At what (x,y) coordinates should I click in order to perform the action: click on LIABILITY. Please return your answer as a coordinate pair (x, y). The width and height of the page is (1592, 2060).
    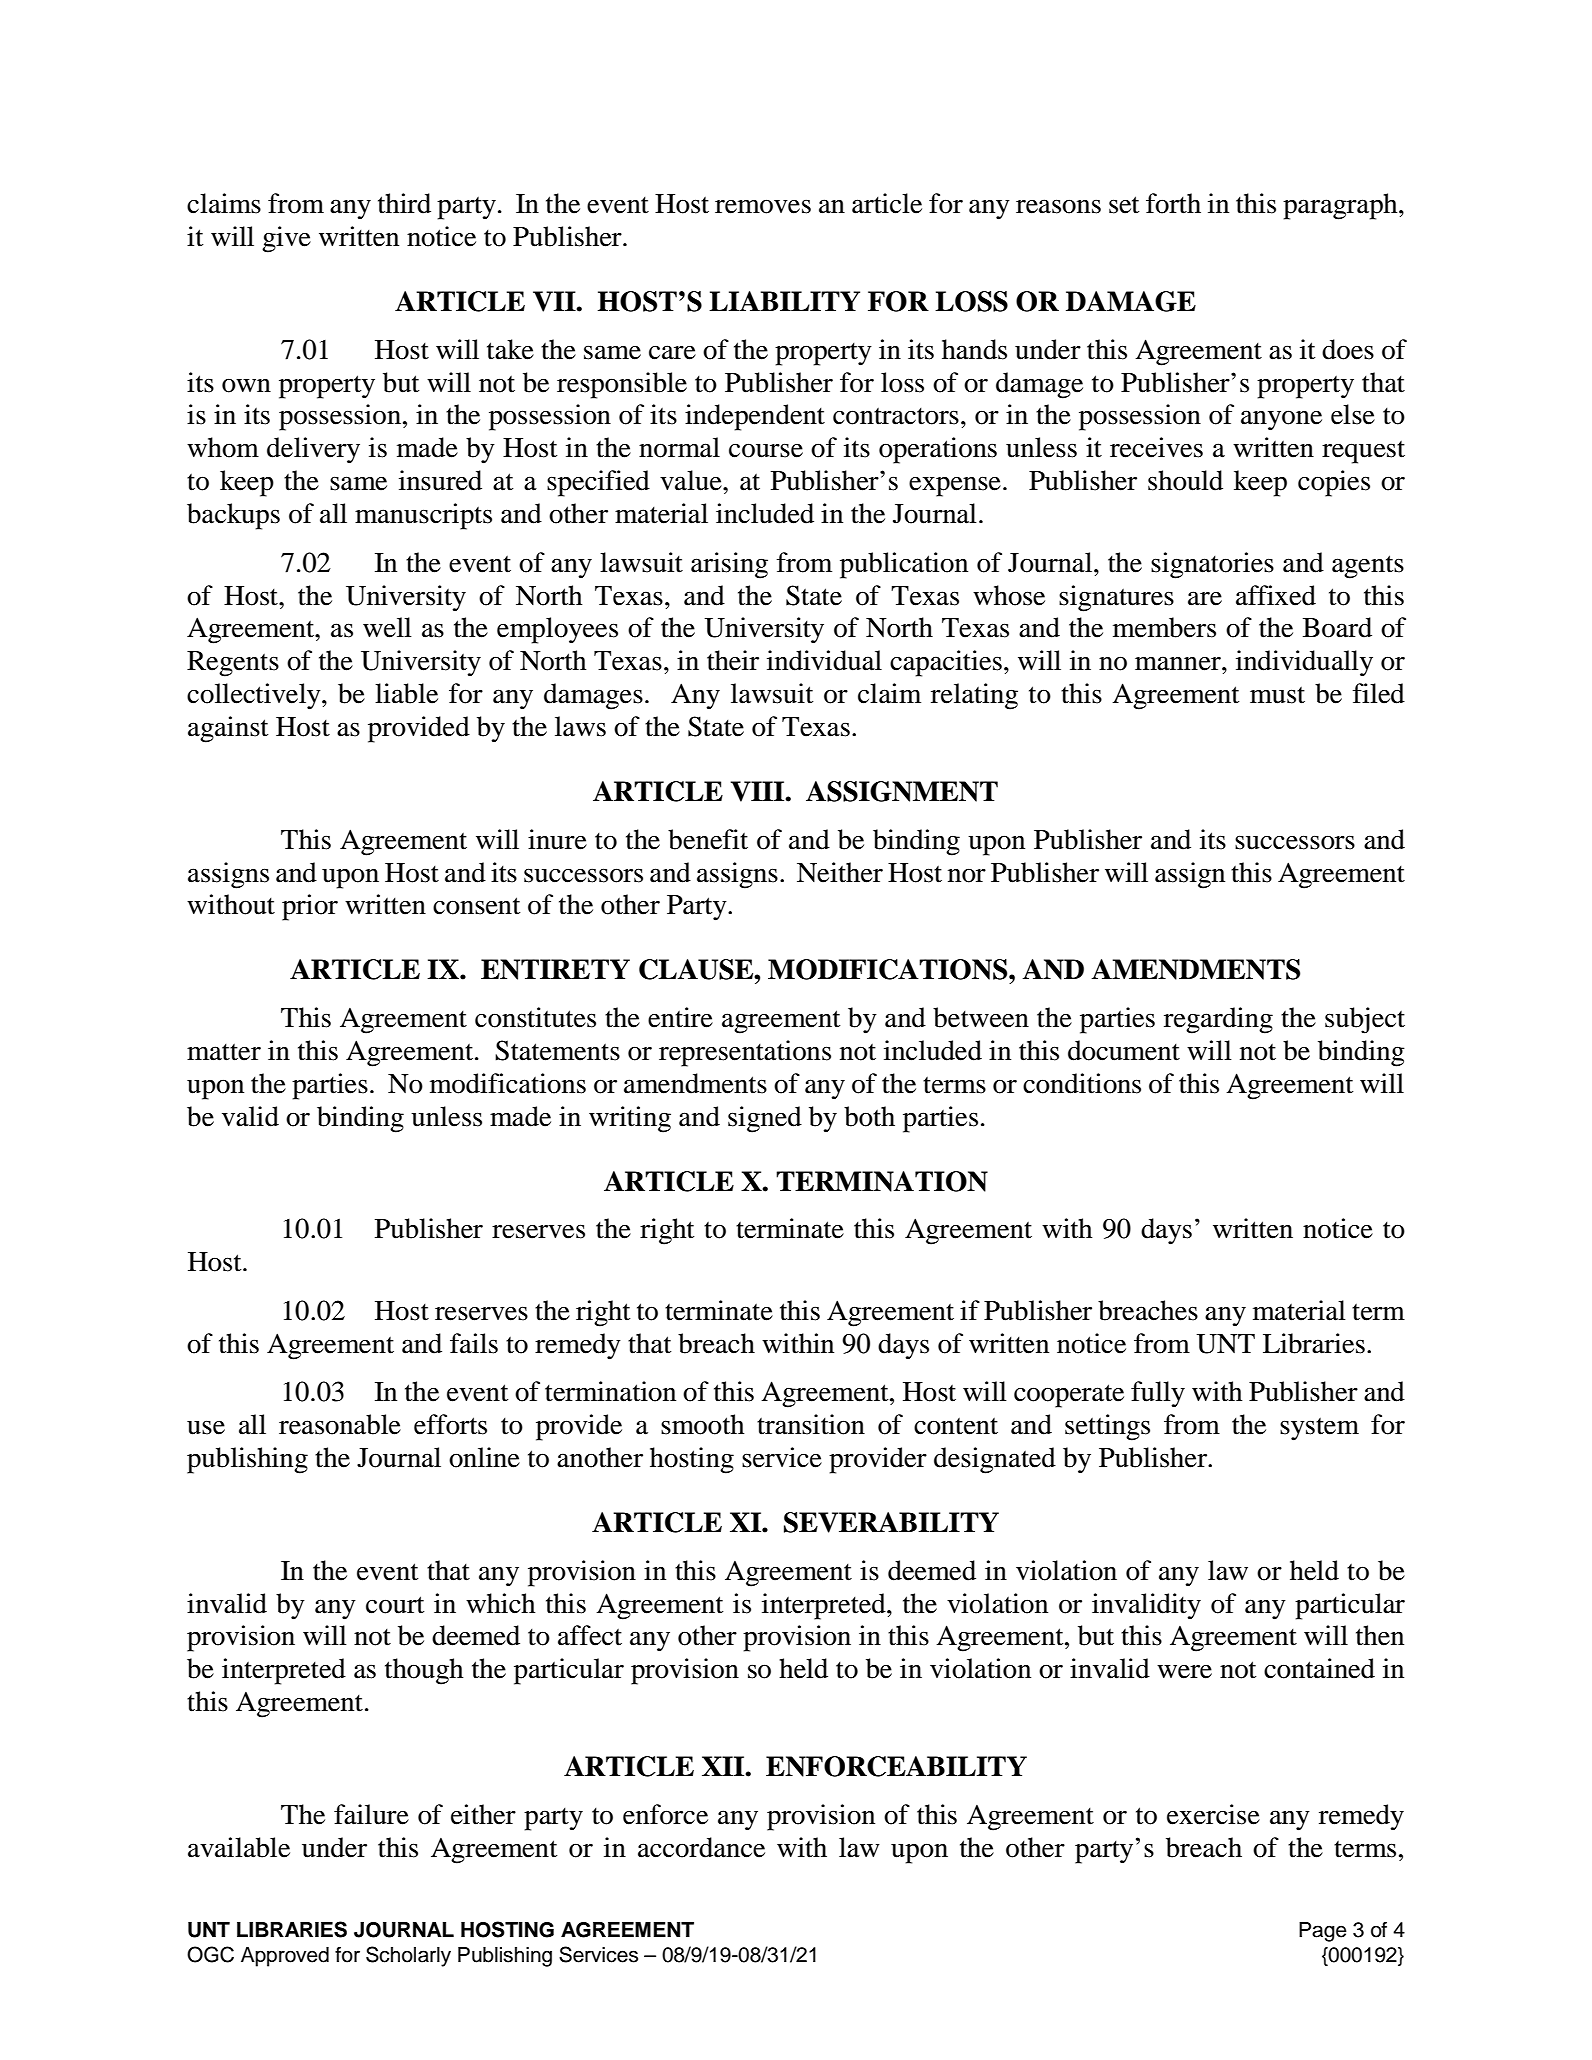
    Looking at the image, I should click on (784, 301).
